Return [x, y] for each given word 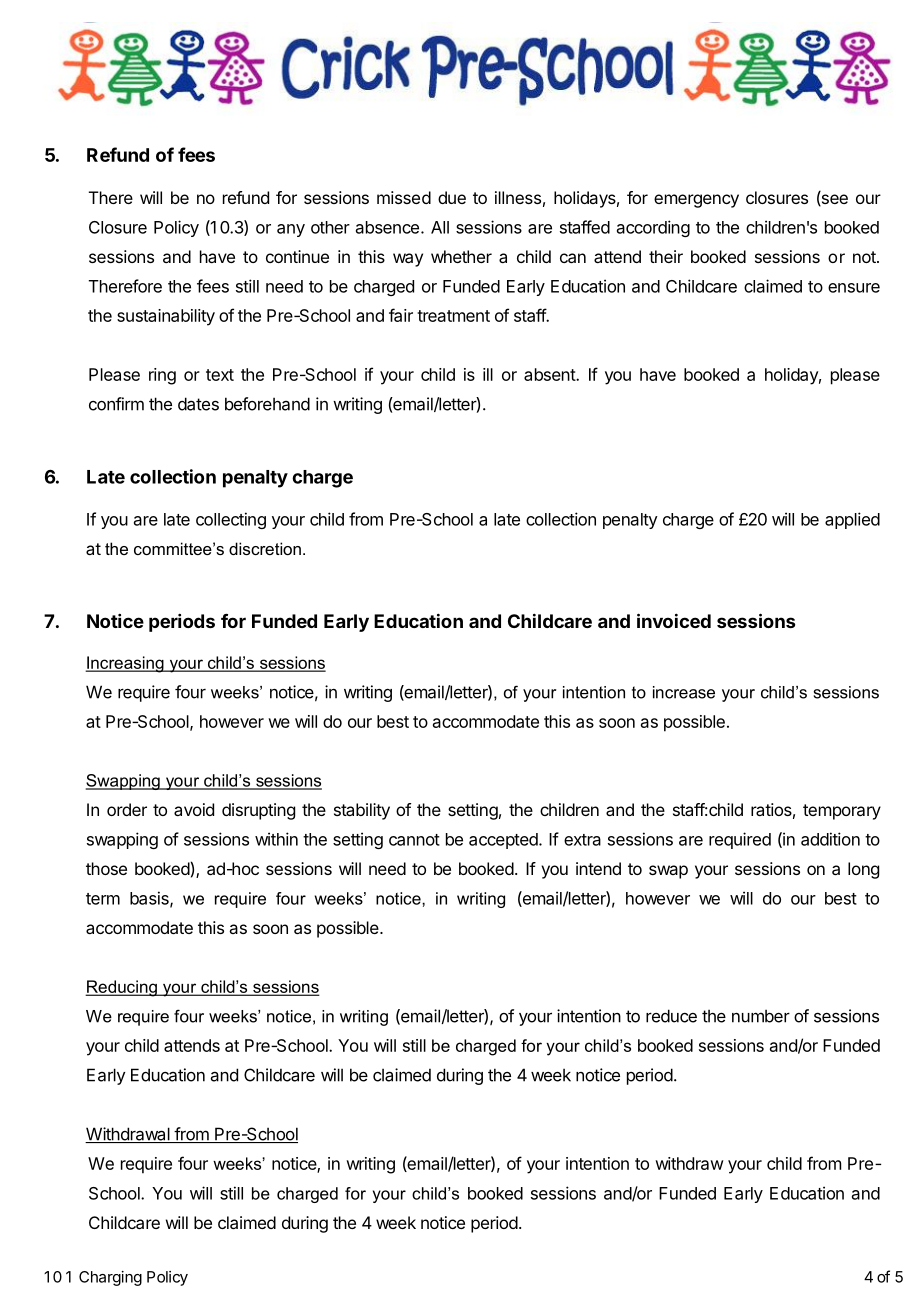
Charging [110, 1278]
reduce [671, 1016]
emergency [696, 201]
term [103, 899]
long [863, 870]
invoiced [674, 620]
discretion [265, 548]
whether [461, 256]
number [761, 1016]
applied [852, 520]
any [291, 230]
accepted [503, 841]
